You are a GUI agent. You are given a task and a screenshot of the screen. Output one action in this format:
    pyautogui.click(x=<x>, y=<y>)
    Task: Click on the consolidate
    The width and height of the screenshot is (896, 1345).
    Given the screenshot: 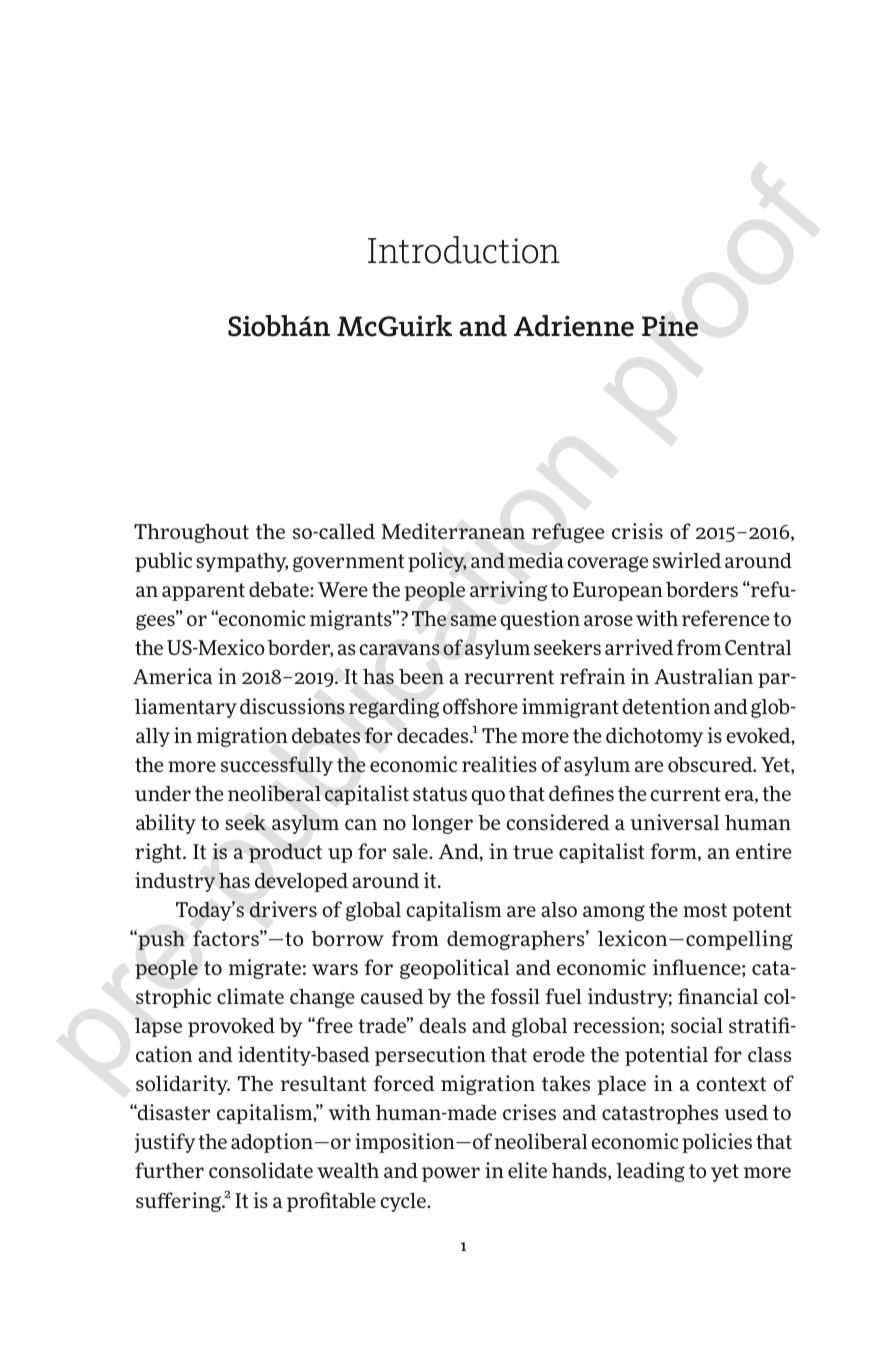 What is the action you would take?
    pyautogui.click(x=261, y=1170)
